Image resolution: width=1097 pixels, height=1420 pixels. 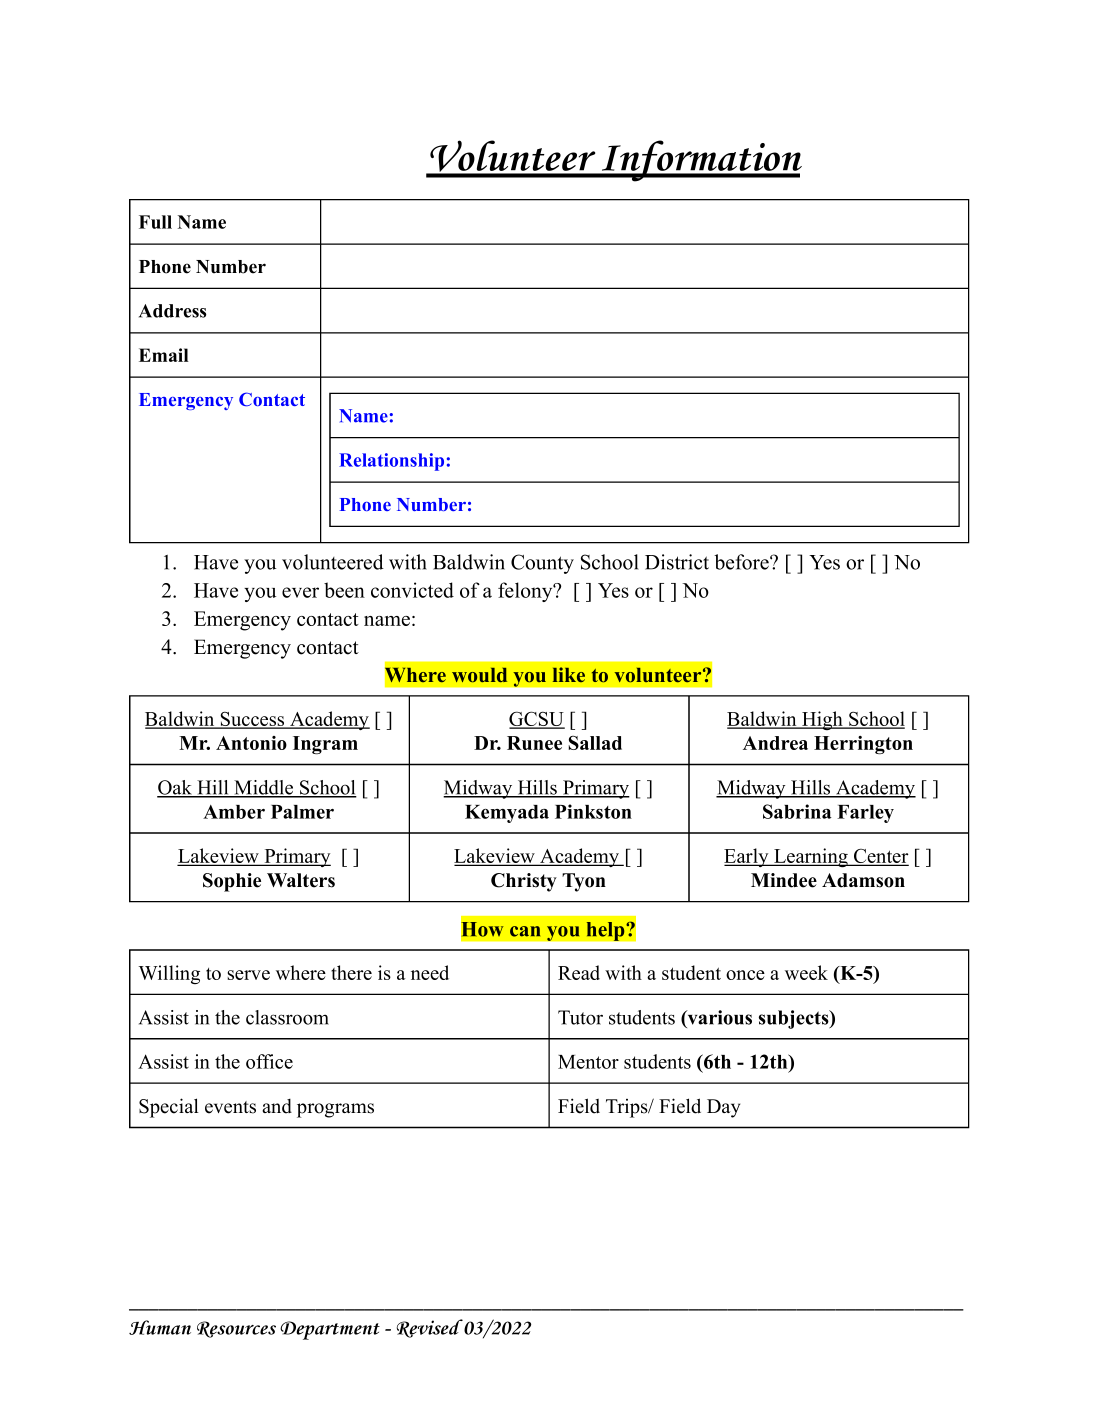 I want to click on office, so click(x=269, y=1061).
